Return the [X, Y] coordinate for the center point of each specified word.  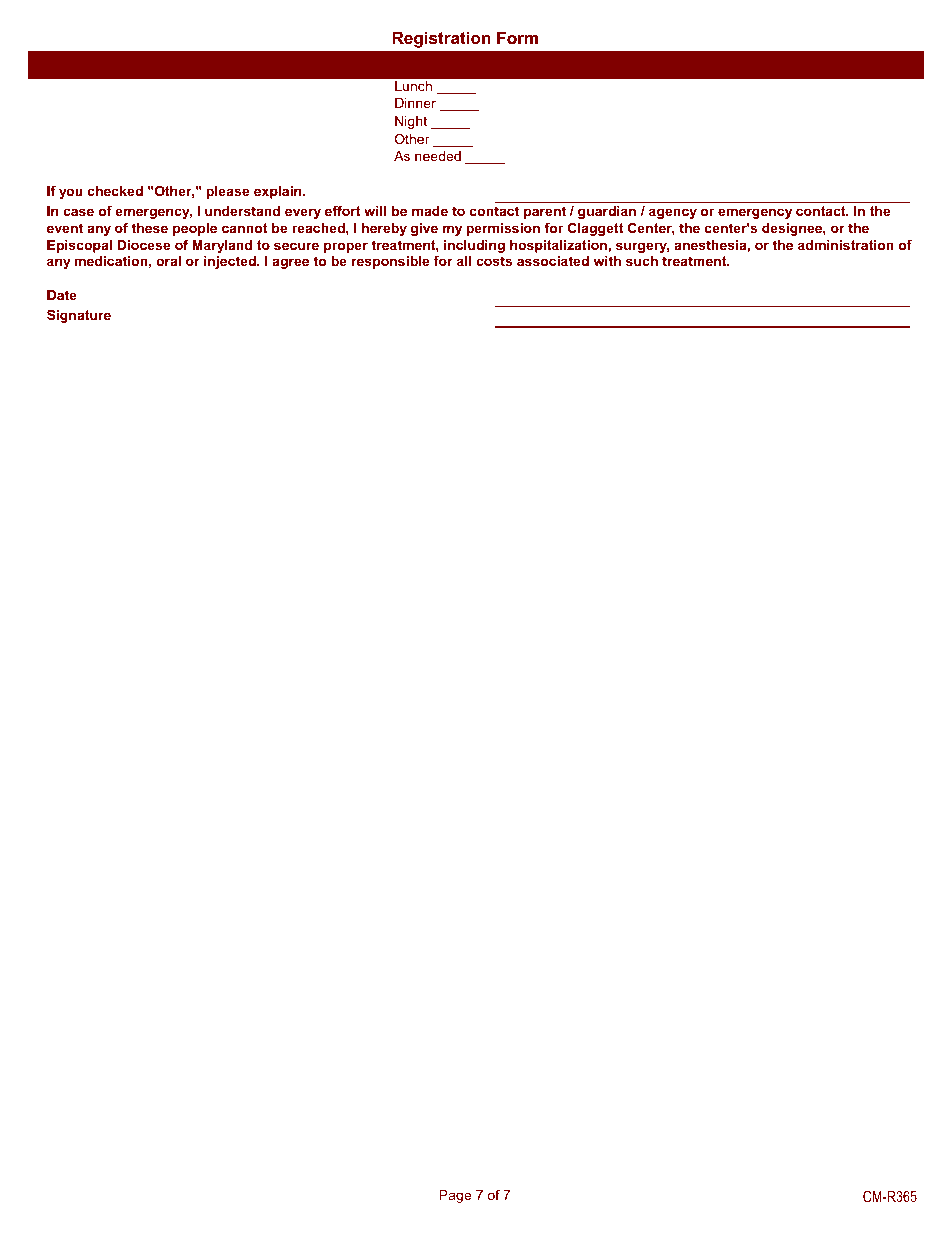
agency [673, 213]
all [464, 261]
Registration [441, 39]
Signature [79, 316]
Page [455, 1196]
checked [115, 191]
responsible [390, 262]
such [642, 261]
